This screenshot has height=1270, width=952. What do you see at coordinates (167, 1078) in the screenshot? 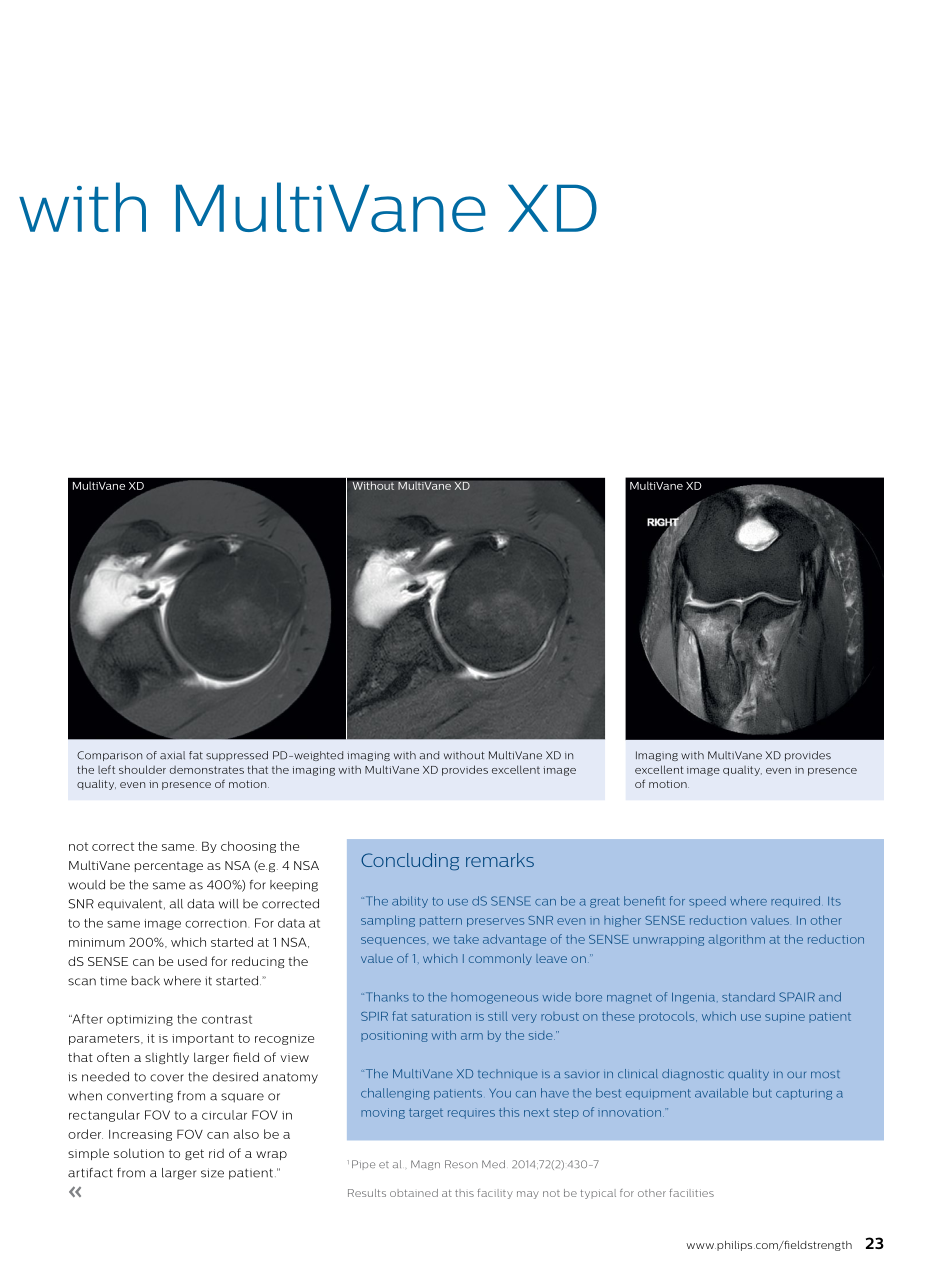
I see `cover` at bounding box center [167, 1078].
